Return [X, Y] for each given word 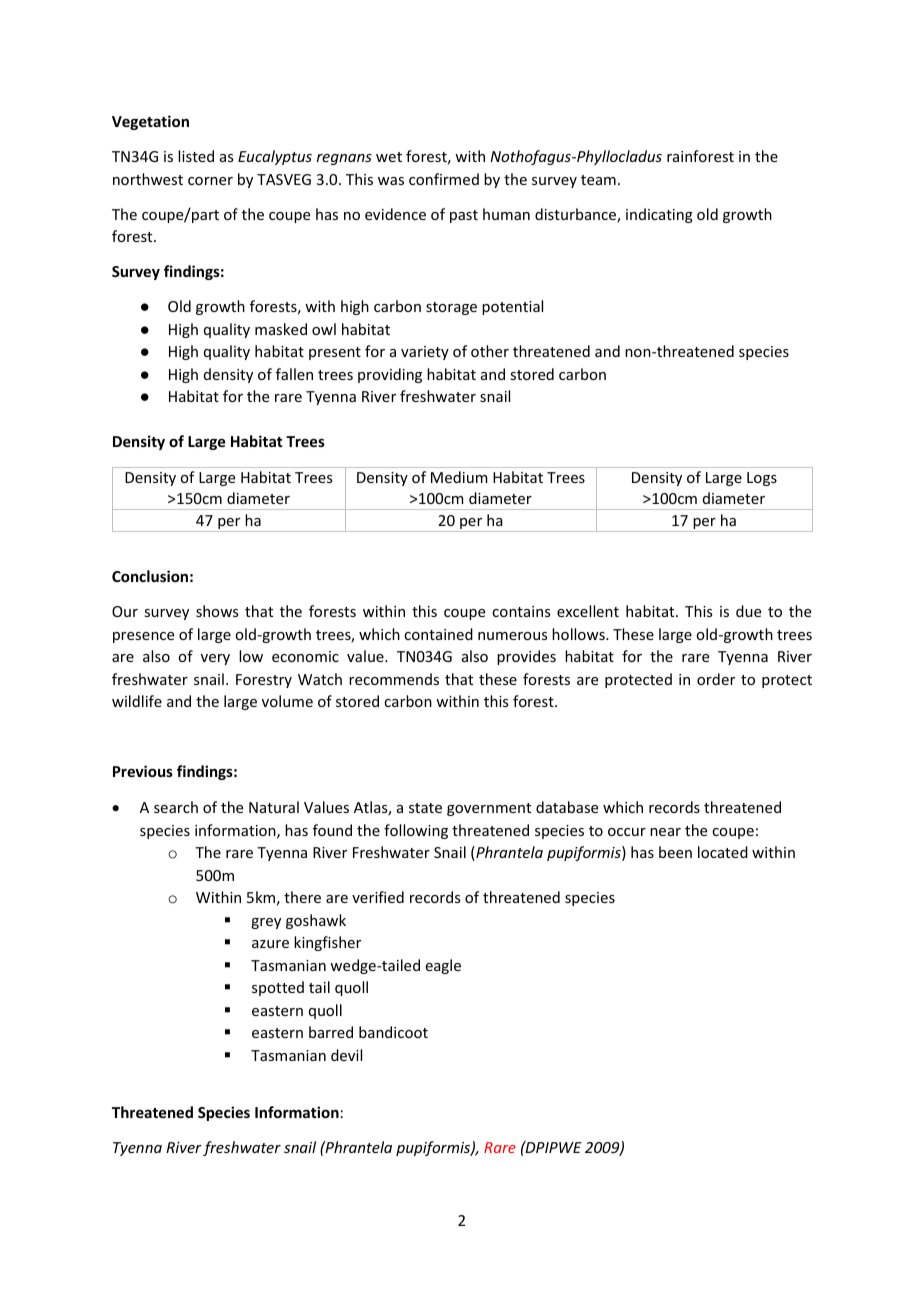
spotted [278, 988]
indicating [659, 215]
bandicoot [393, 1032]
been [675, 852]
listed [196, 156]
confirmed [444, 179]
